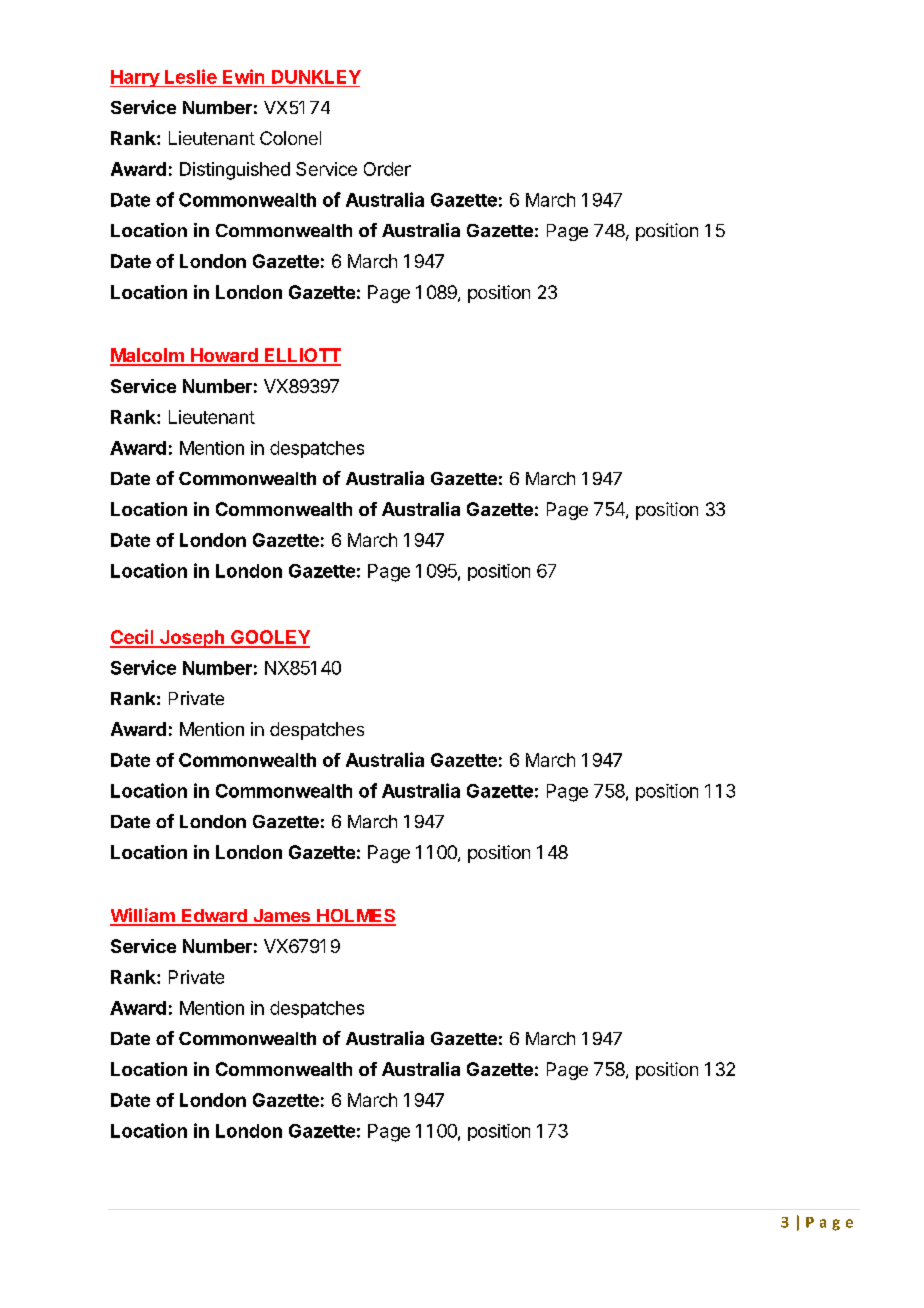 The width and height of the document is (924, 1308). I want to click on Leslie, so click(191, 76).
